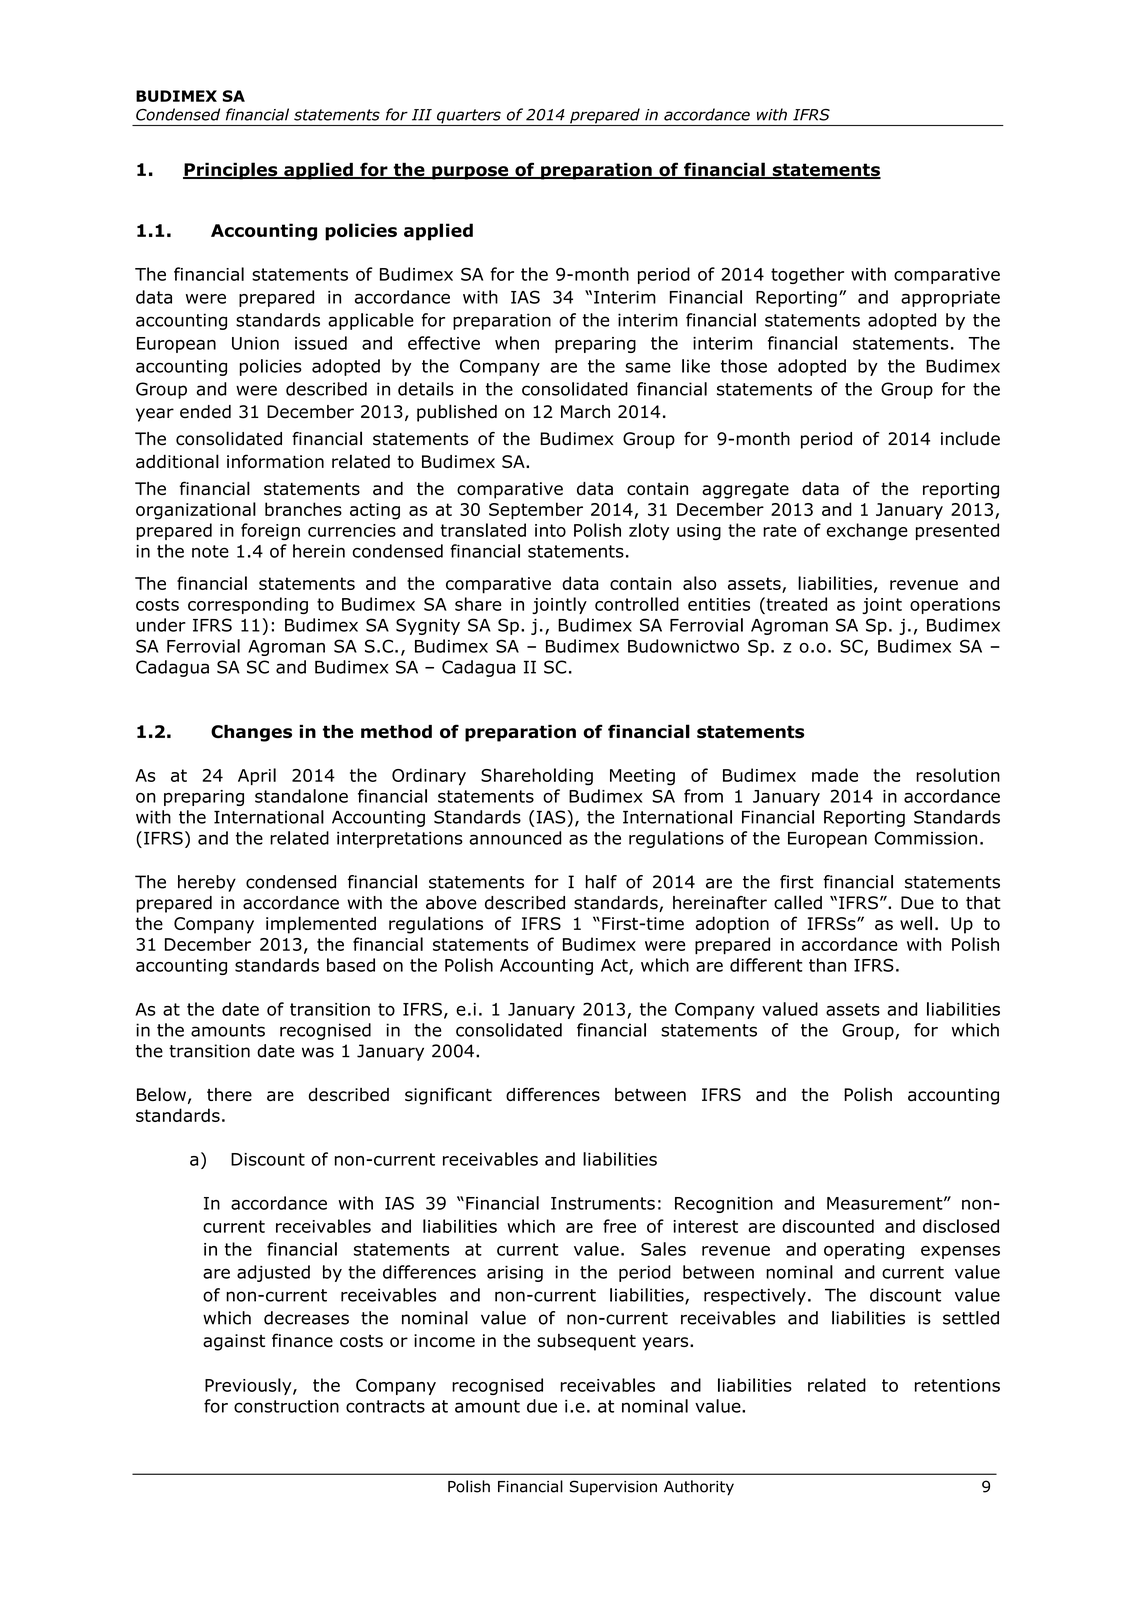 Image resolution: width=1135 pixels, height=1607 pixels. I want to click on Instruments, so click(603, 1203).
